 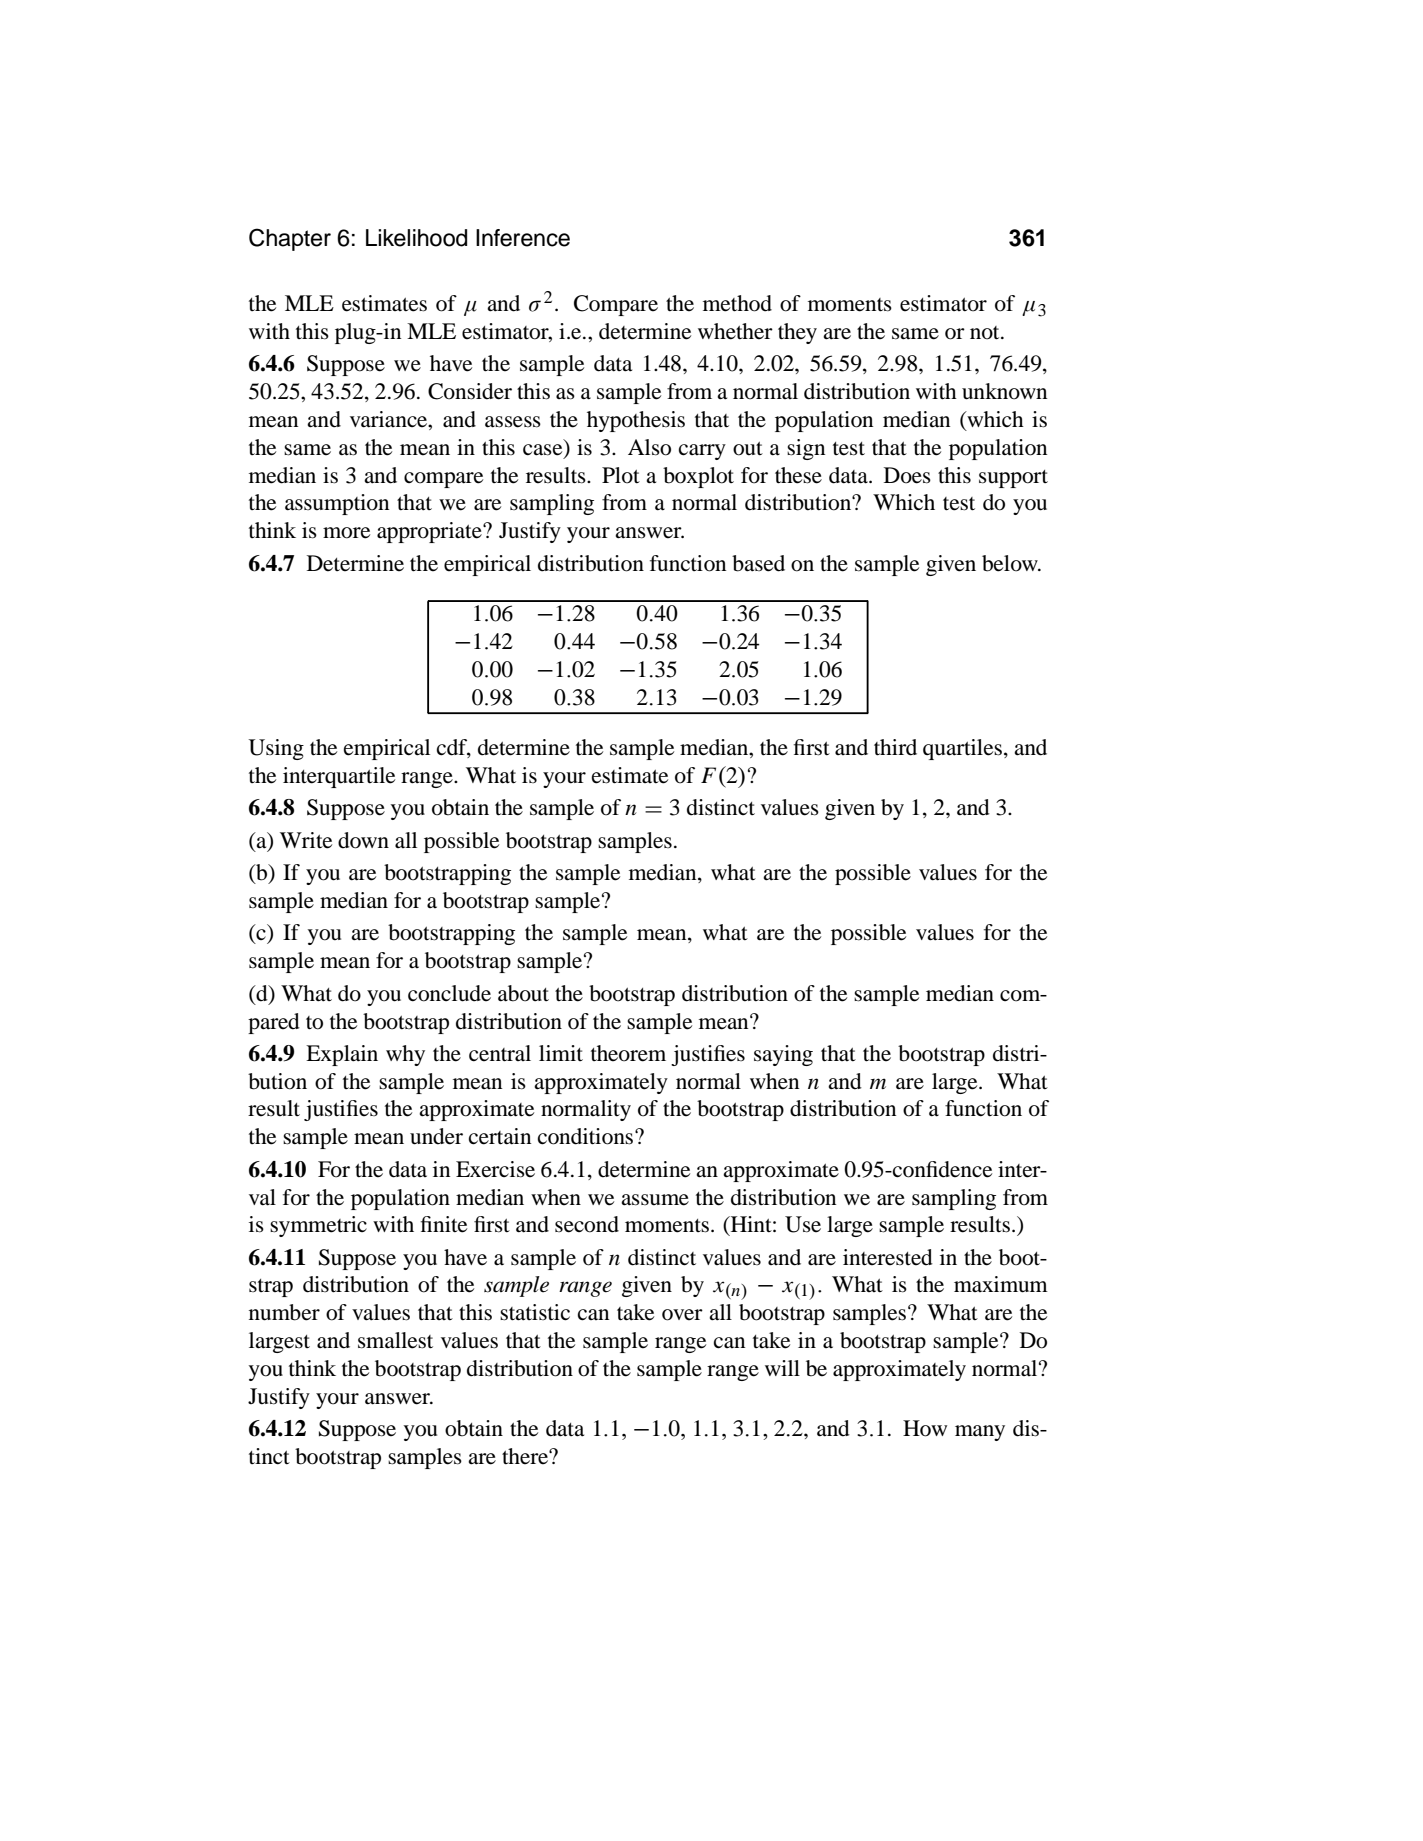 I want to click on smallest, so click(x=395, y=1340).
